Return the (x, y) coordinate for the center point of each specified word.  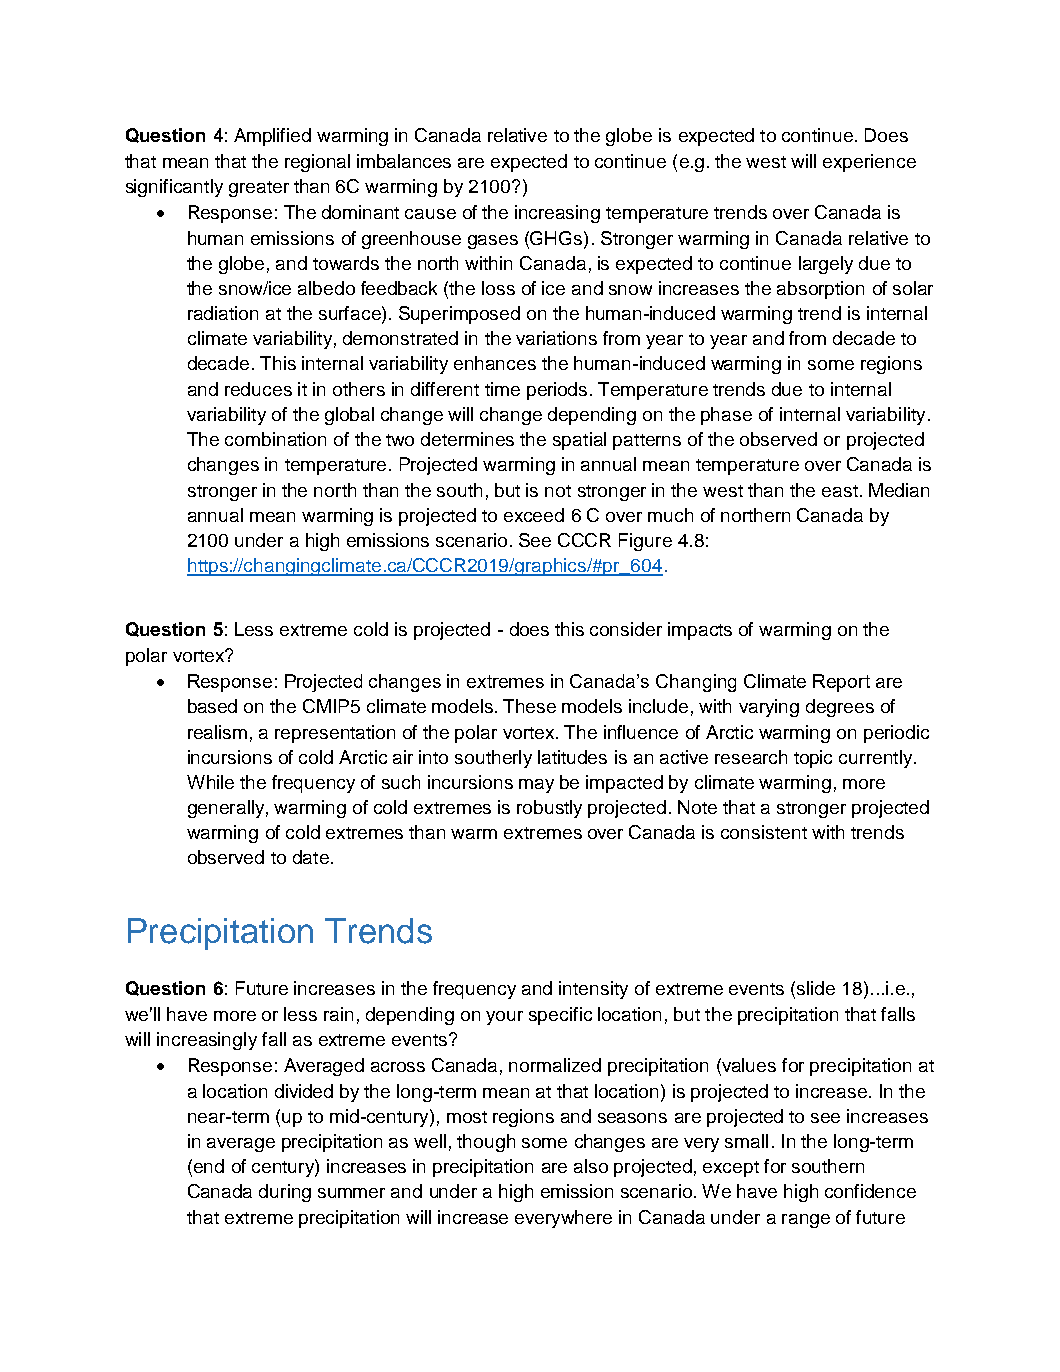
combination (275, 439)
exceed (534, 515)
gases (493, 242)
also (591, 1166)
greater (259, 189)
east (841, 491)
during (285, 1193)
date (311, 857)
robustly (549, 809)
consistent (764, 832)
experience (869, 163)
